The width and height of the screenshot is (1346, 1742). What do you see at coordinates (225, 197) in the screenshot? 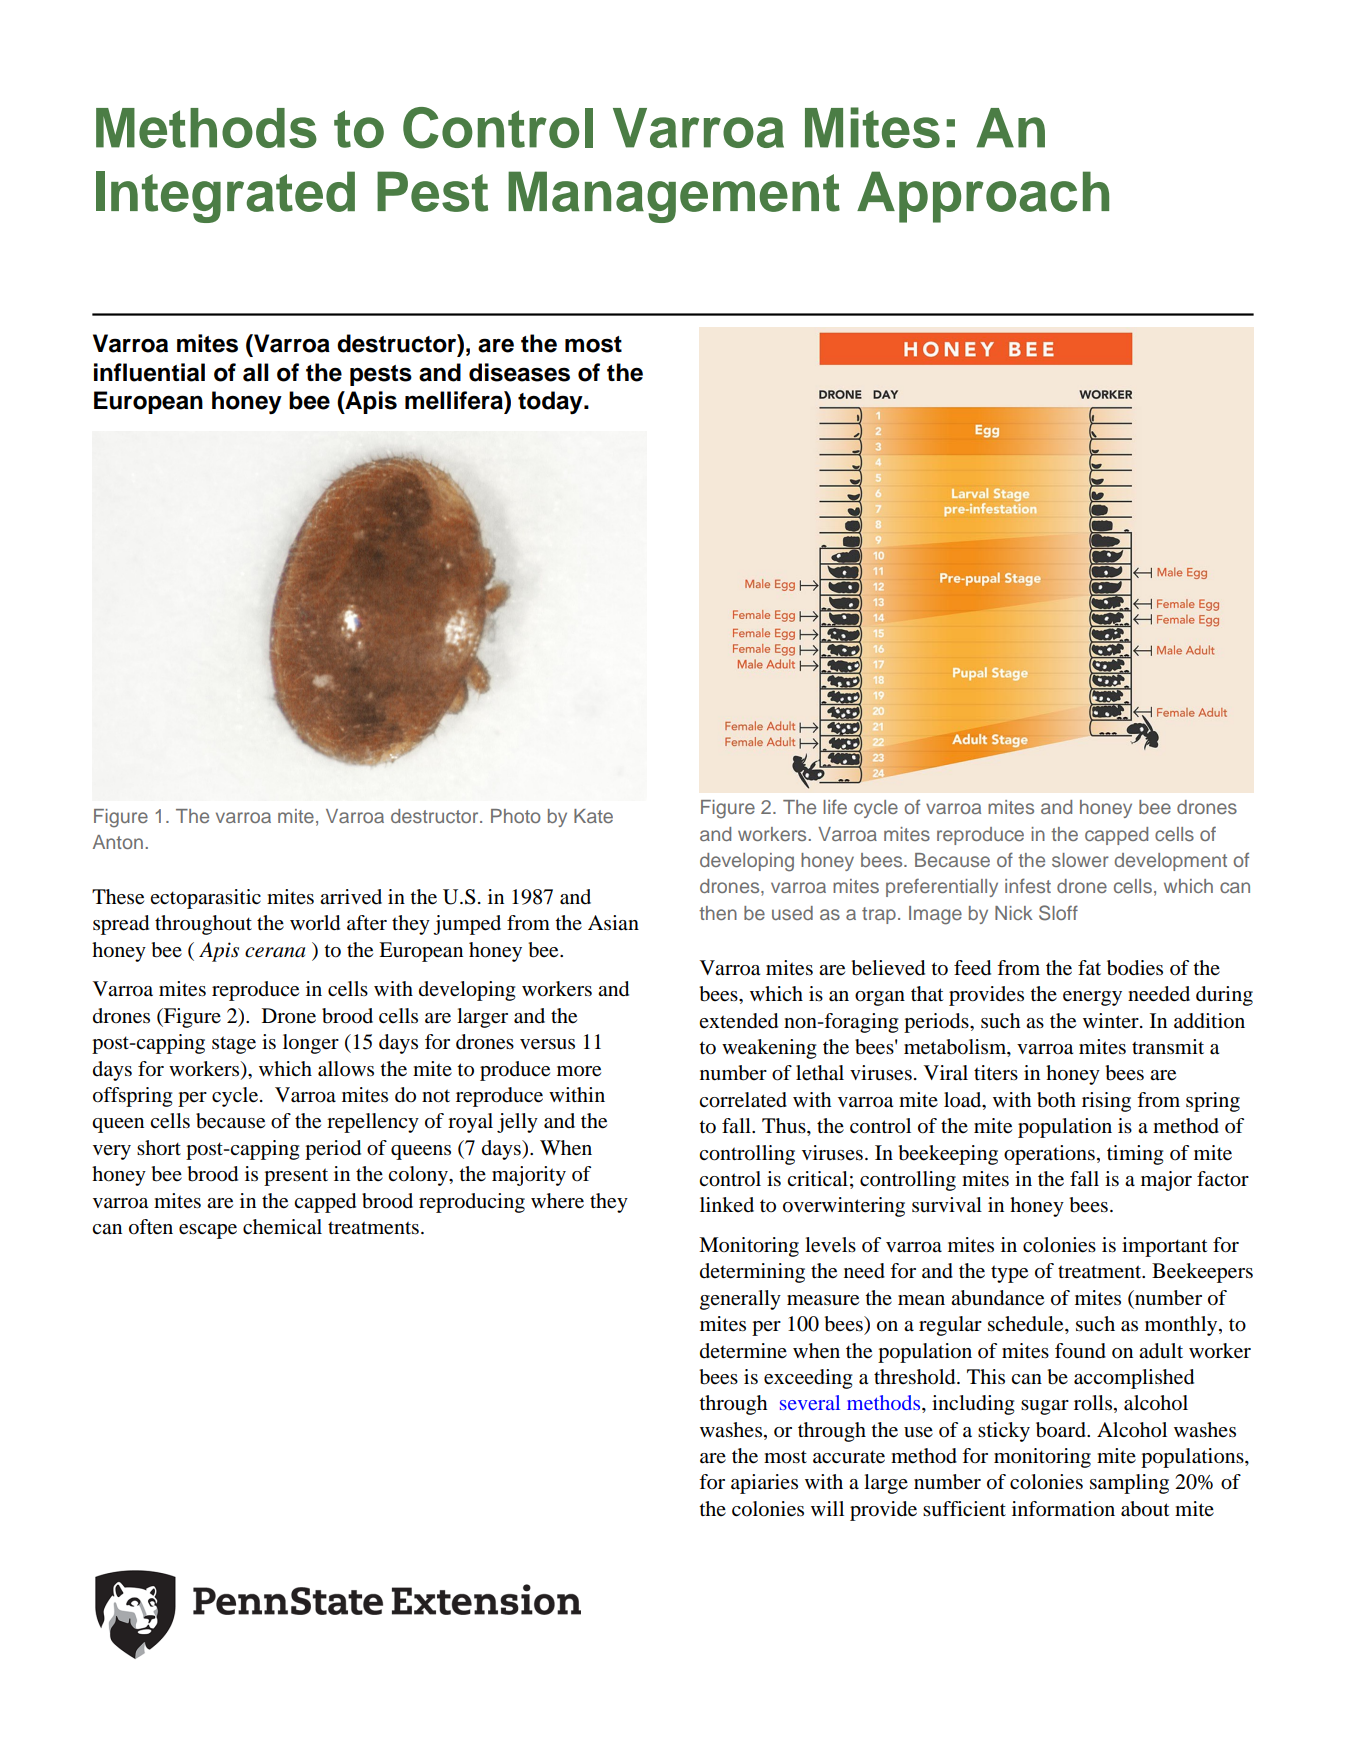
I see `Integrated` at bounding box center [225, 197].
